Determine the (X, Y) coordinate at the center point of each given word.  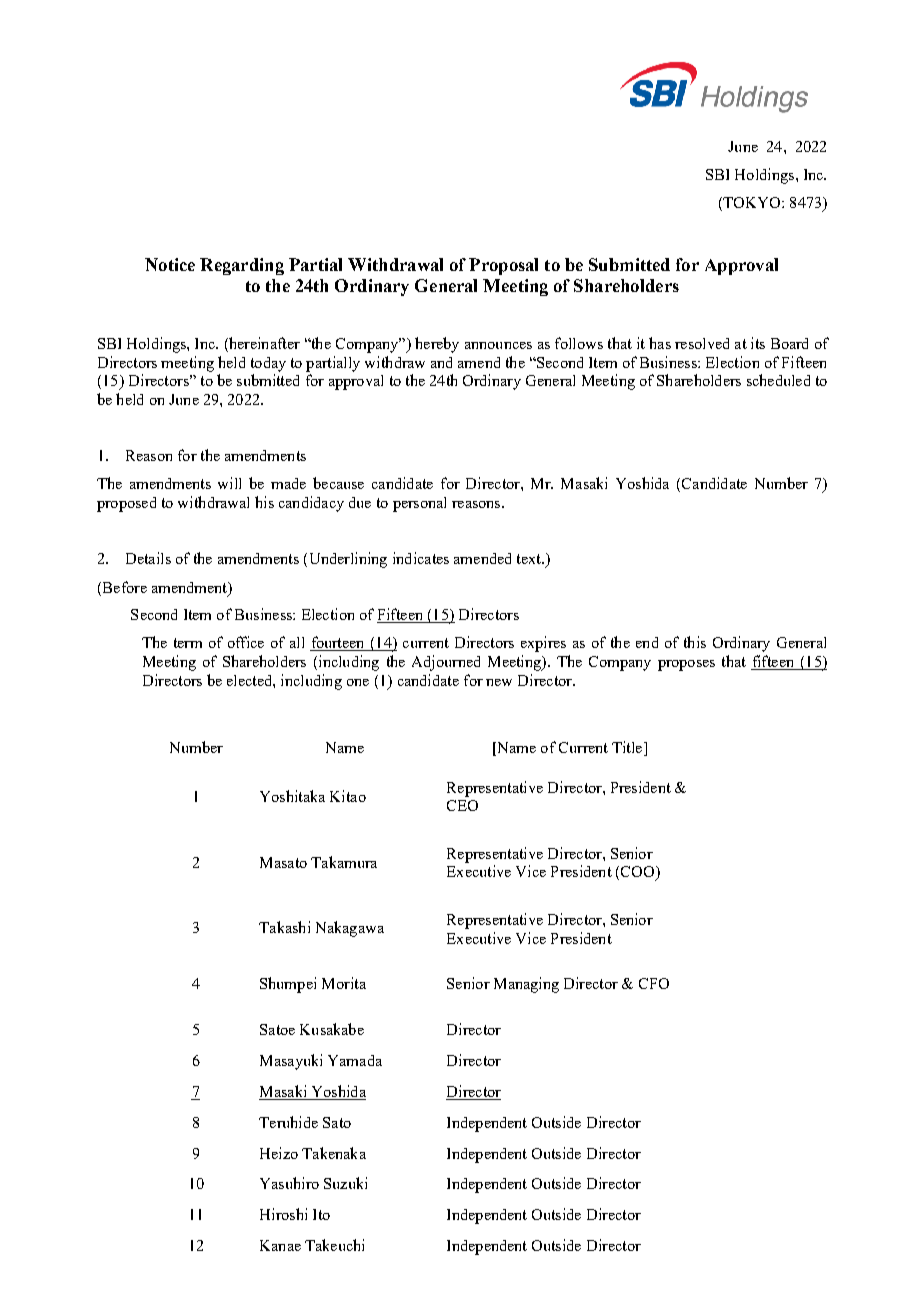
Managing (526, 985)
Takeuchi (334, 1245)
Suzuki (345, 1183)
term (188, 643)
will (229, 483)
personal (419, 504)
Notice (170, 264)
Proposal (503, 266)
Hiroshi (283, 1214)
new (499, 682)
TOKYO (753, 202)
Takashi (284, 927)
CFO (654, 983)
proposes (686, 665)
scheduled (778, 380)
